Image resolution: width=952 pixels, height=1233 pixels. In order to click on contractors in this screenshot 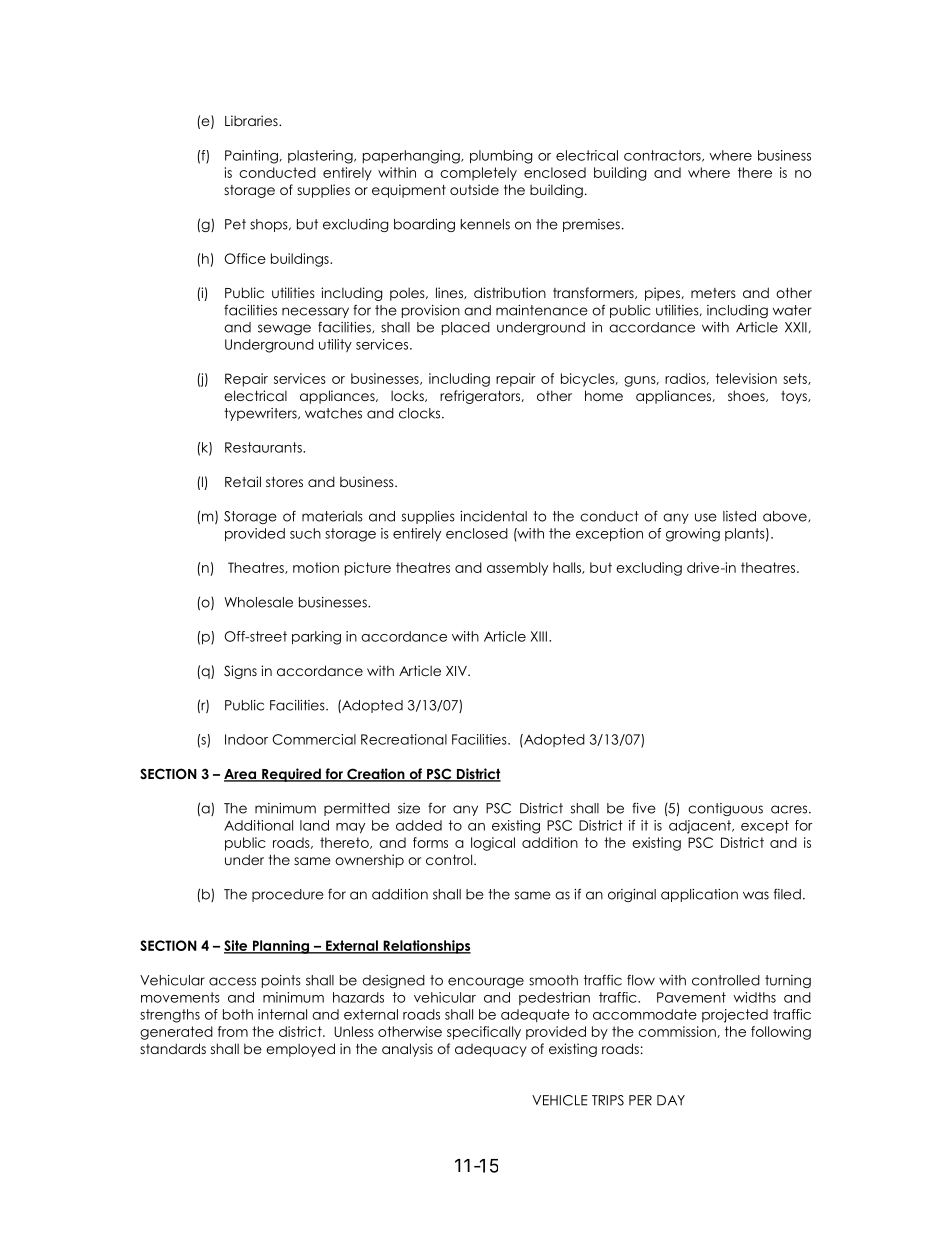, I will do `click(663, 156)`.
